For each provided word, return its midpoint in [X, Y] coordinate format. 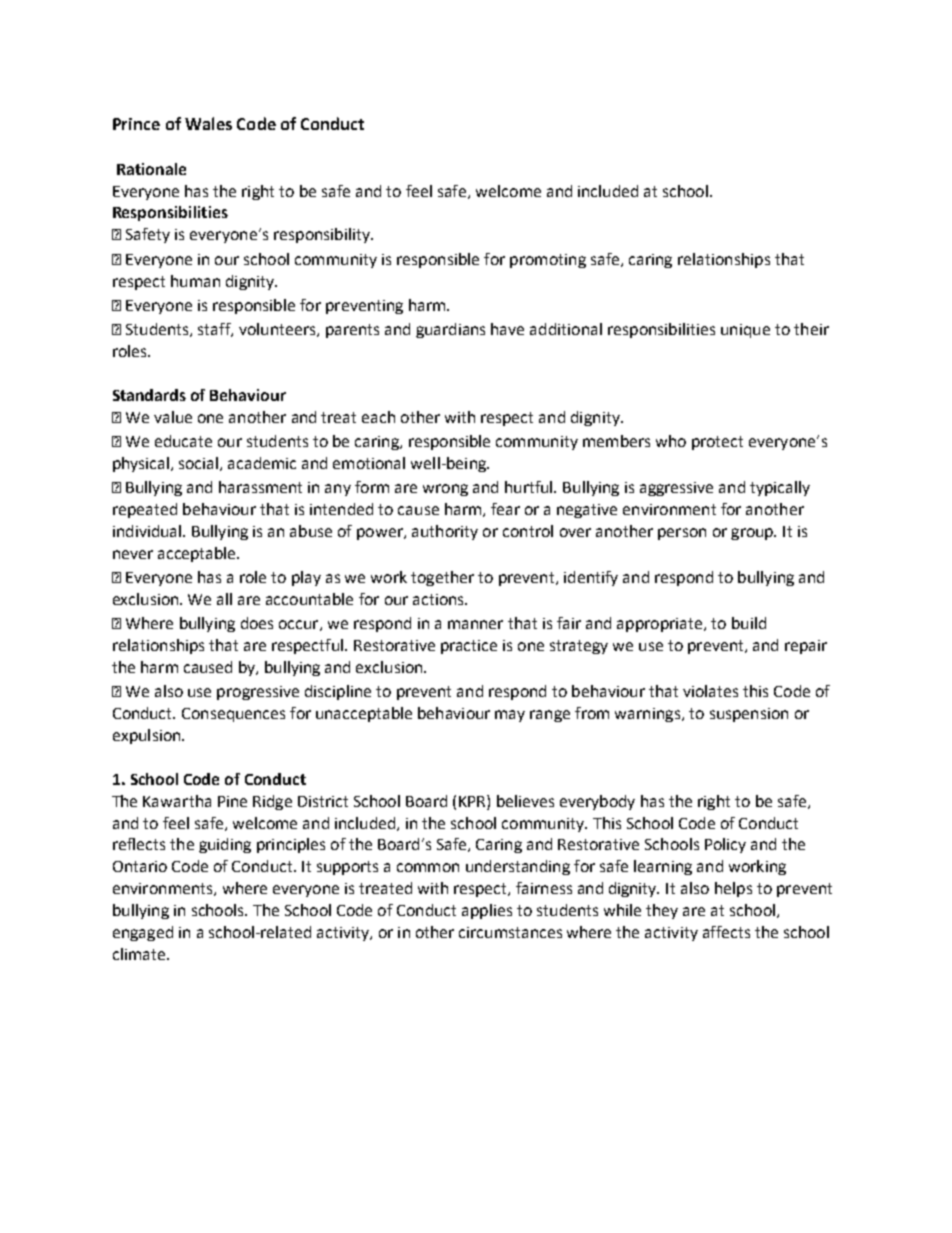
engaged [143, 933]
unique [745, 331]
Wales [208, 123]
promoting [548, 261]
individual [148, 531]
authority [445, 532]
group [753, 534]
